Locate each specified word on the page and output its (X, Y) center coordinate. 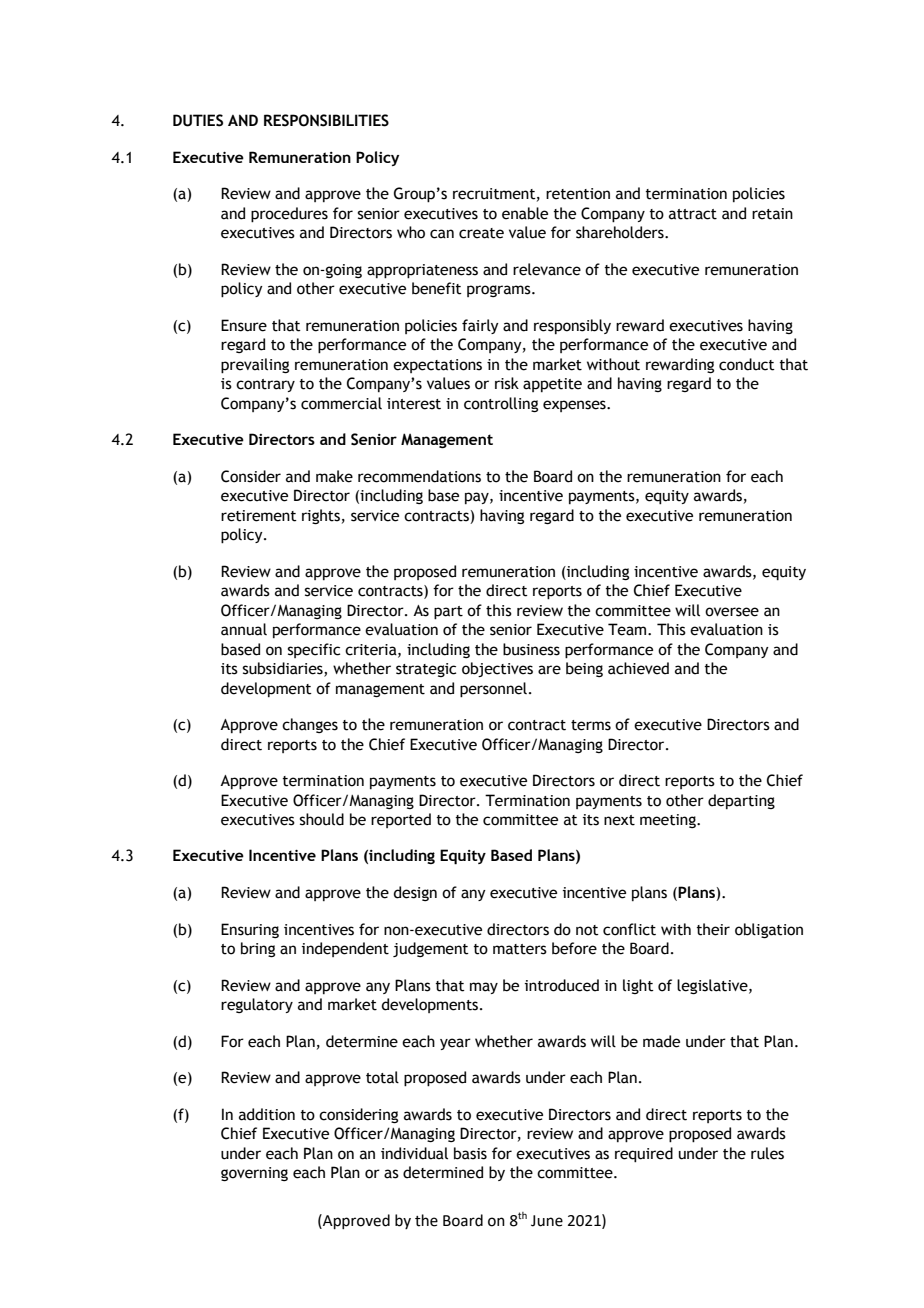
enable (525, 213)
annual (244, 629)
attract (693, 214)
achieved (638, 668)
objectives (497, 669)
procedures (289, 215)
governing (254, 1174)
